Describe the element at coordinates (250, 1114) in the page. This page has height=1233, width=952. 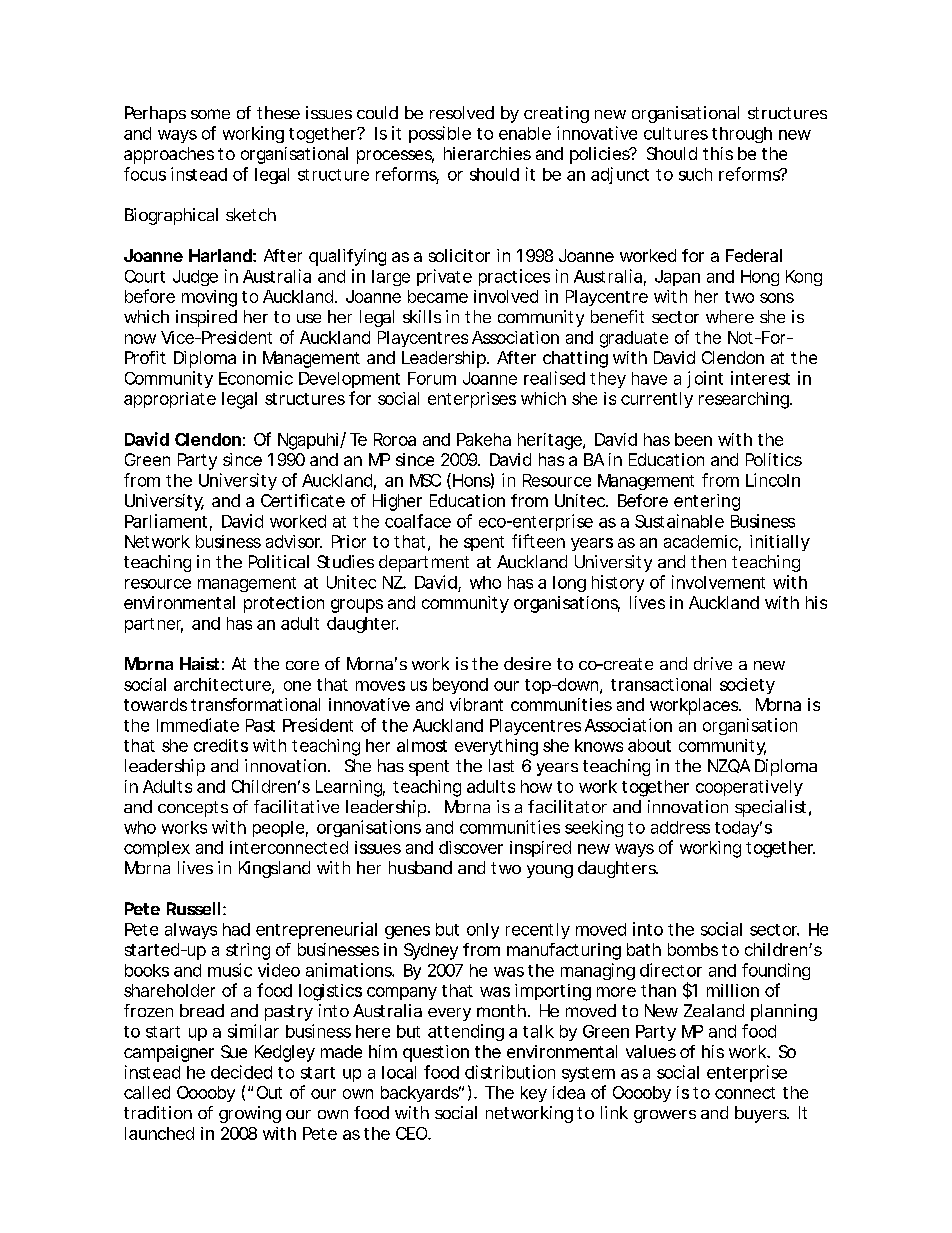
I see `growing` at that location.
